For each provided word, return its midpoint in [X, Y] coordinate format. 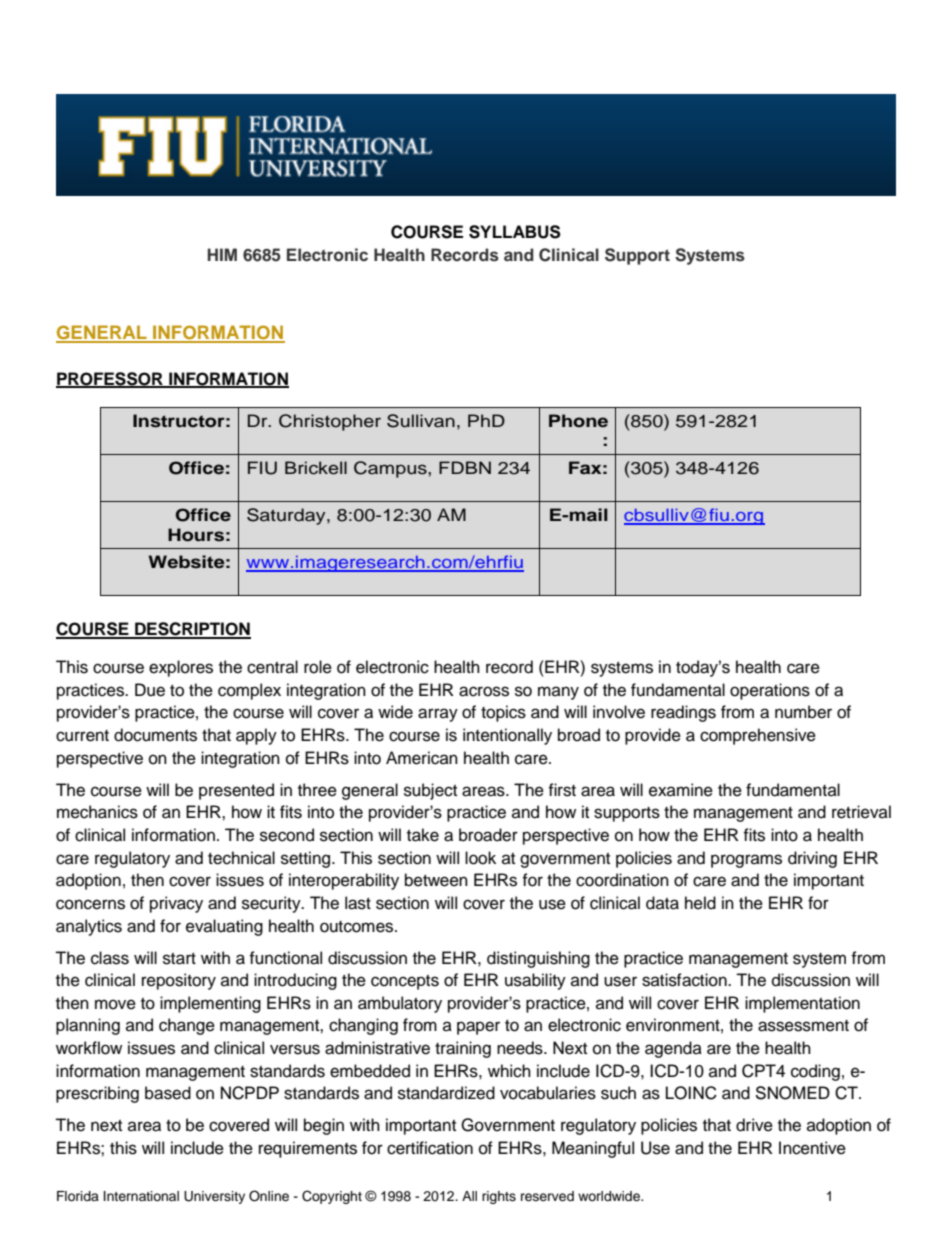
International [141, 1196]
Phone [578, 421]
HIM [222, 254]
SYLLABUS [515, 232]
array [438, 715]
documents [155, 735]
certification [430, 1148]
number [803, 712]
